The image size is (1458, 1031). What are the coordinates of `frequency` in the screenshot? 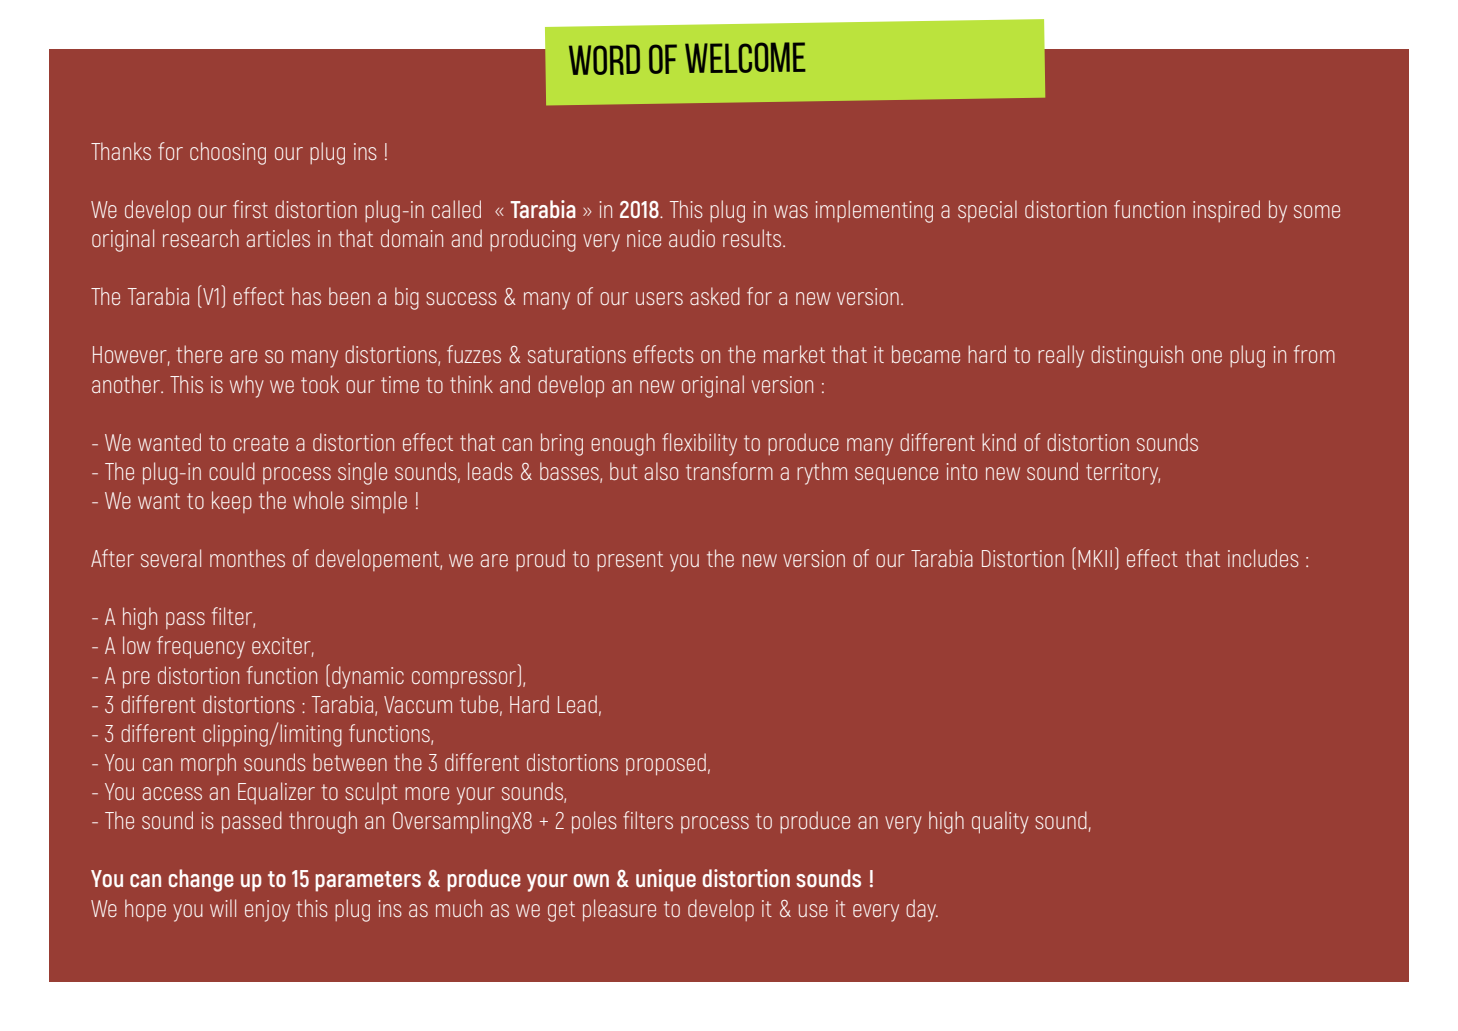 It's located at (201, 647).
